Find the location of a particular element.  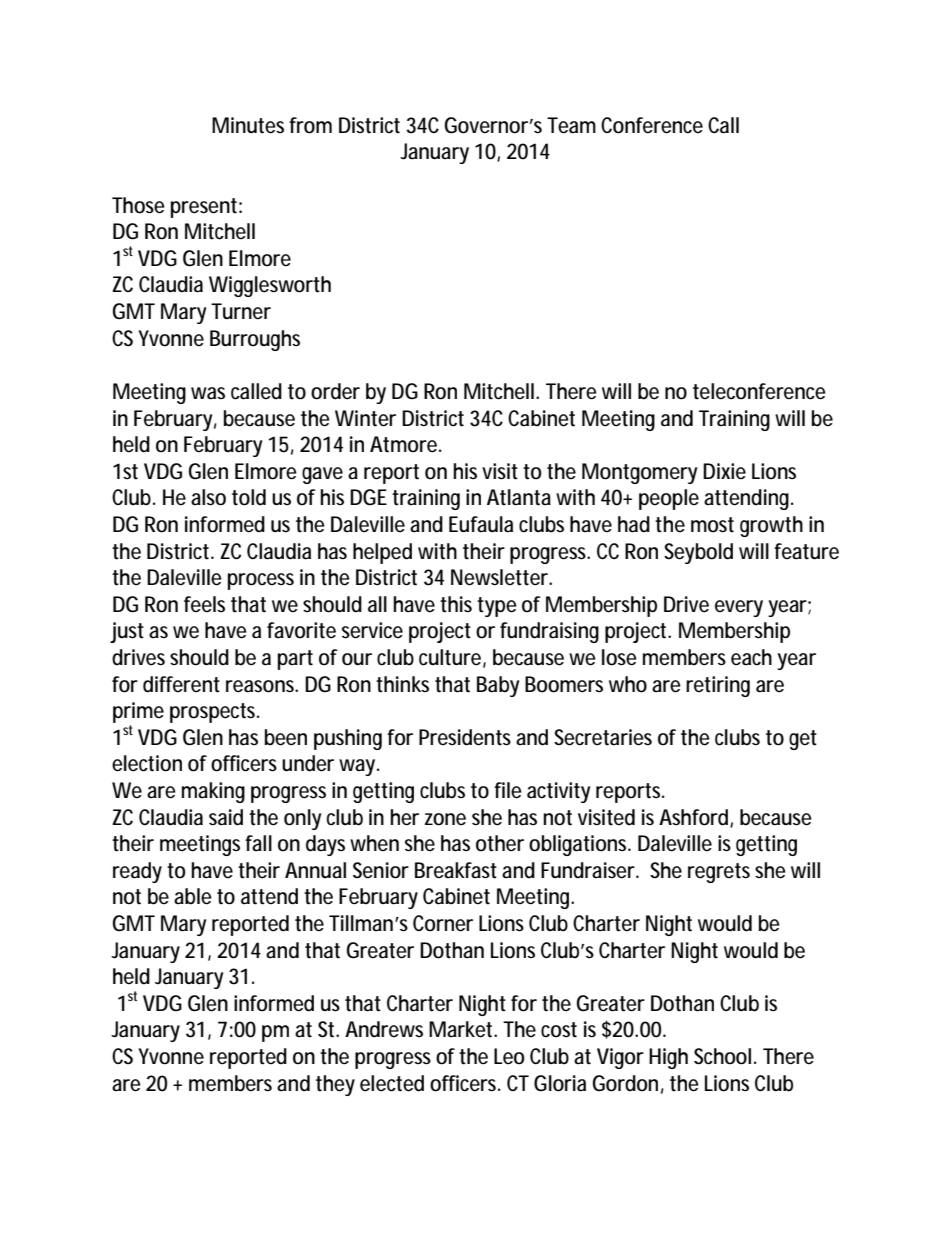

Team is located at coordinates (571, 125).
